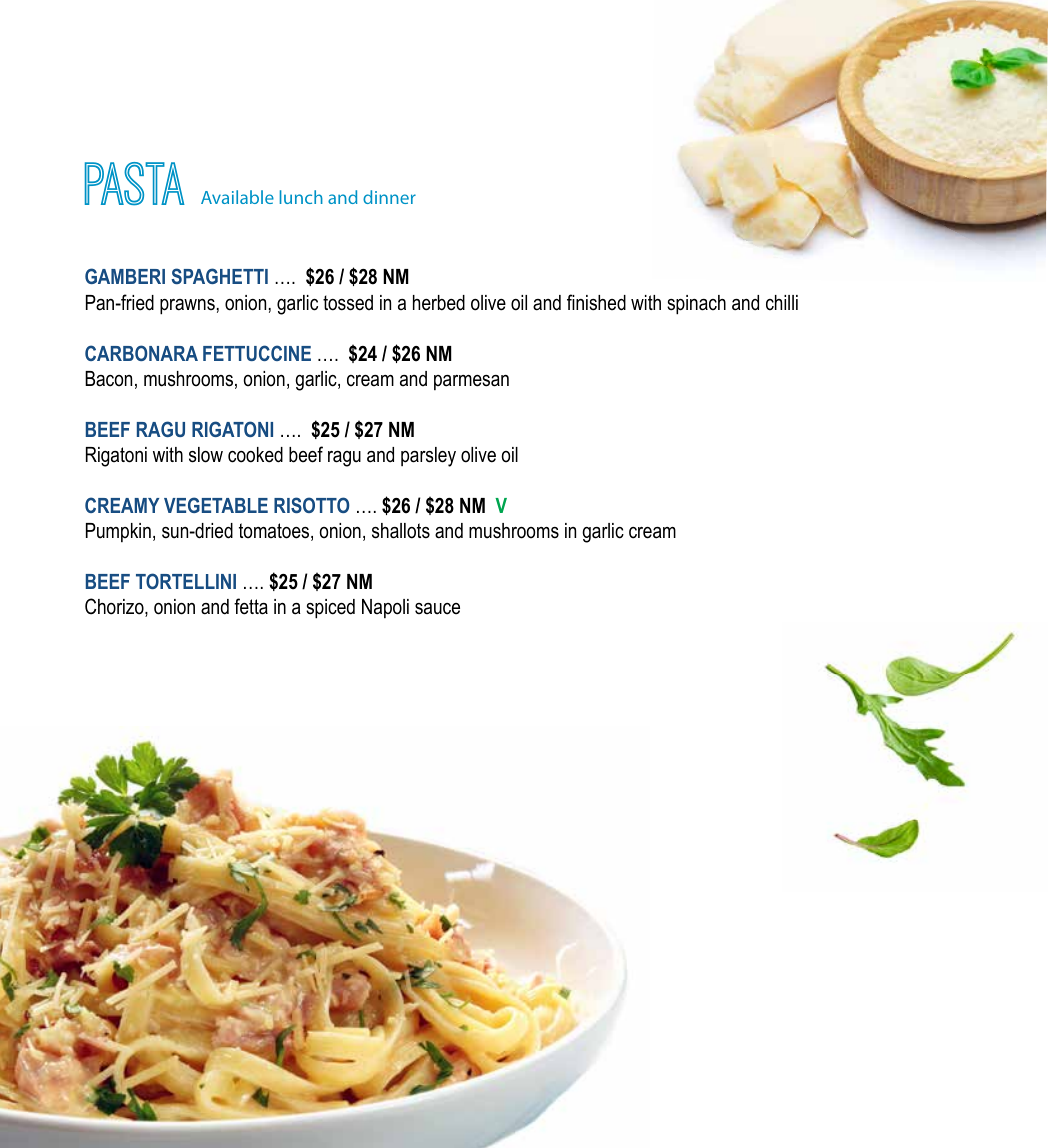  I want to click on sauce, so click(437, 609).
